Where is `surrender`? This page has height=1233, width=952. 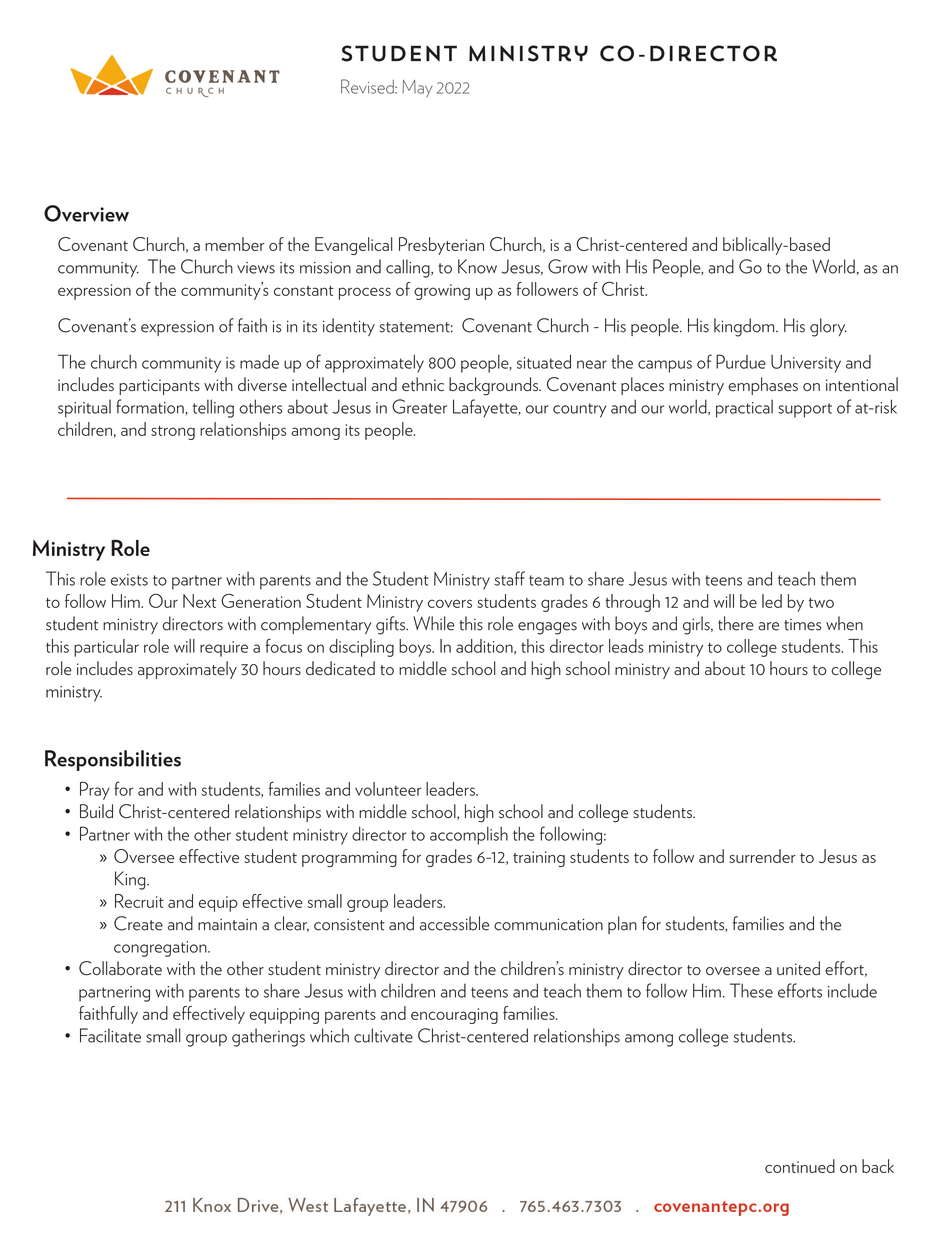 surrender is located at coordinates (762, 856).
